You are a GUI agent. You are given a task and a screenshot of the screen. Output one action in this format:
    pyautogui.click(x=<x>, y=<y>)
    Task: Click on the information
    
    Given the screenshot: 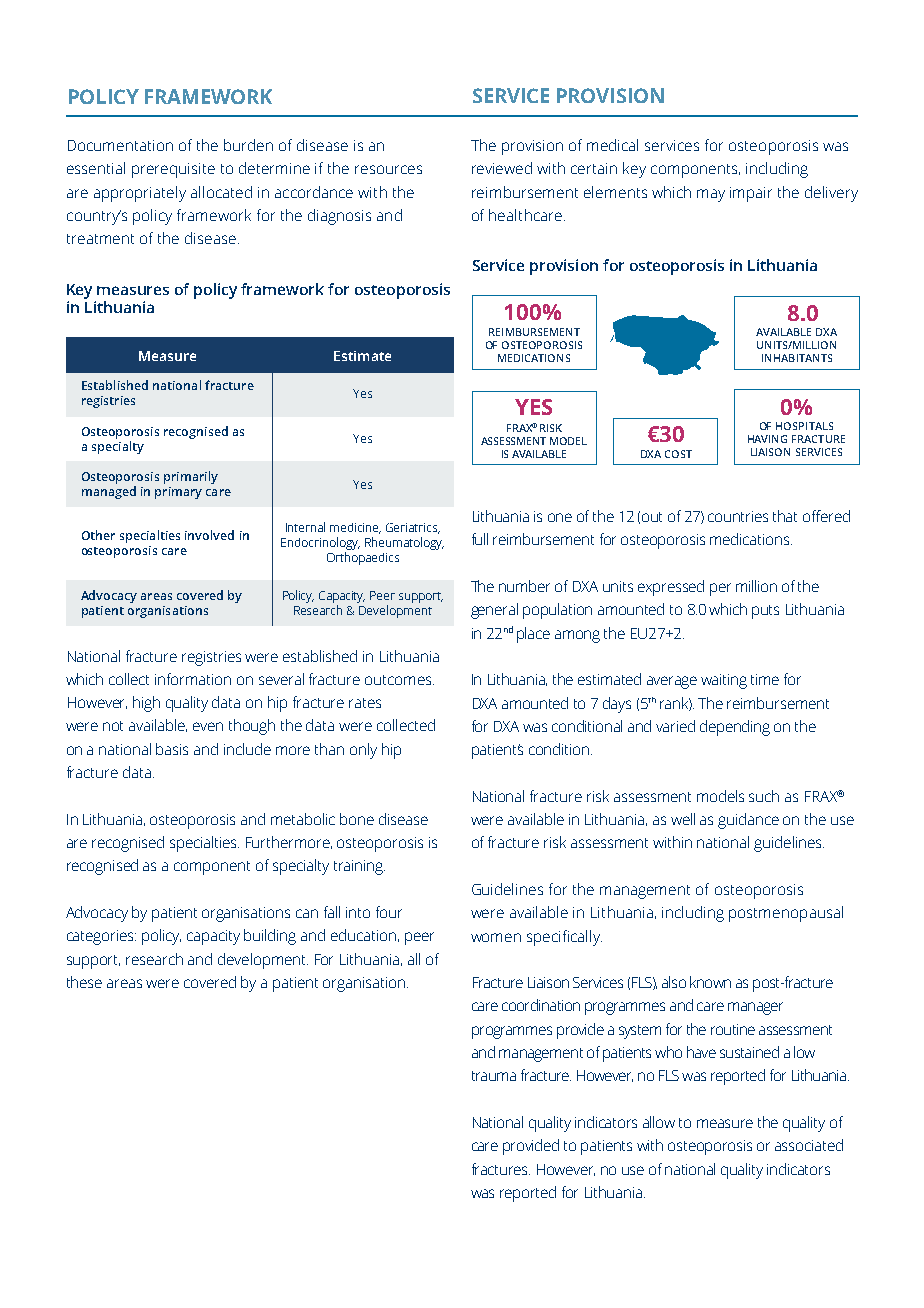 What is the action you would take?
    pyautogui.click(x=193, y=679)
